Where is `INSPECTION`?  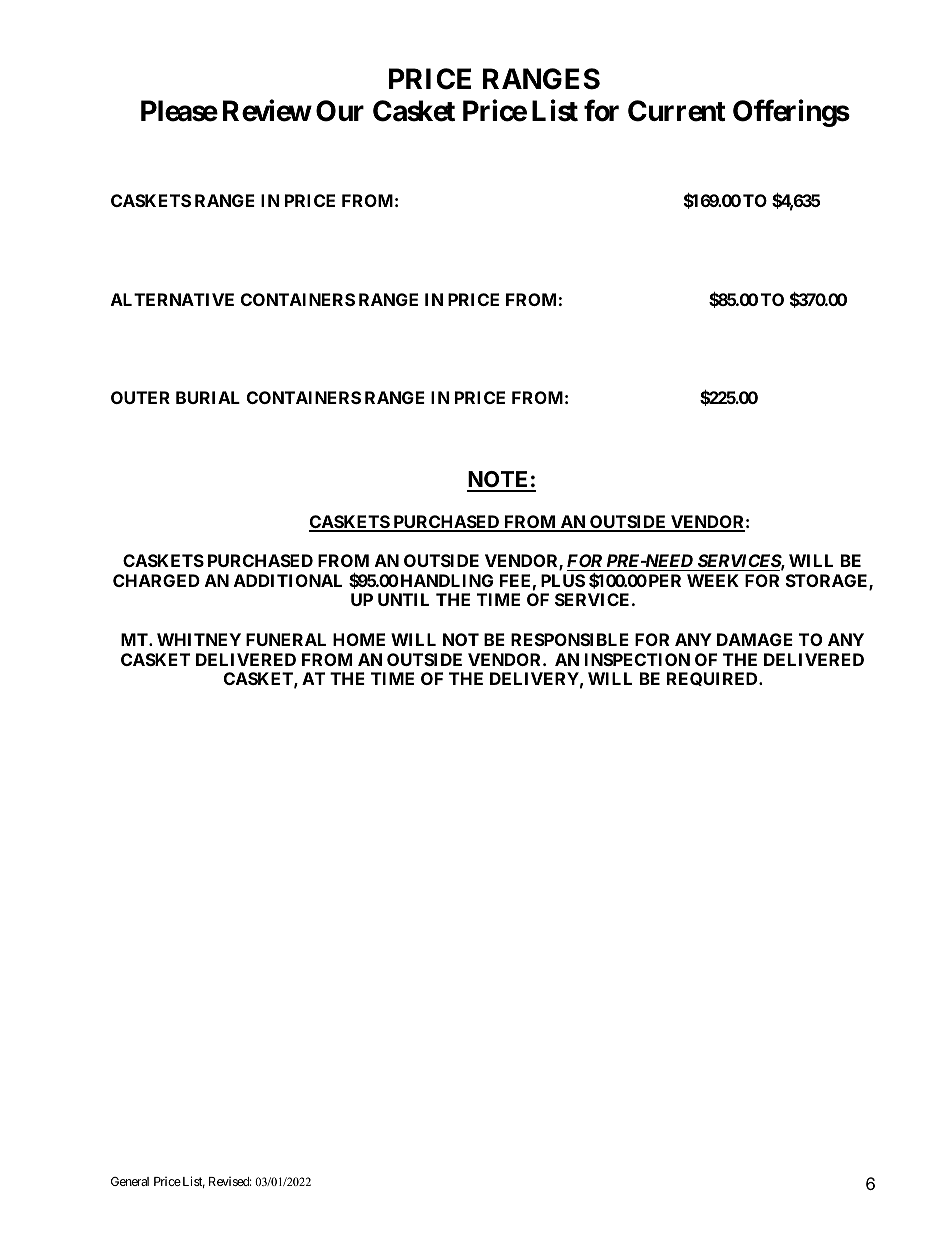 INSPECTION is located at coordinates (637, 659).
